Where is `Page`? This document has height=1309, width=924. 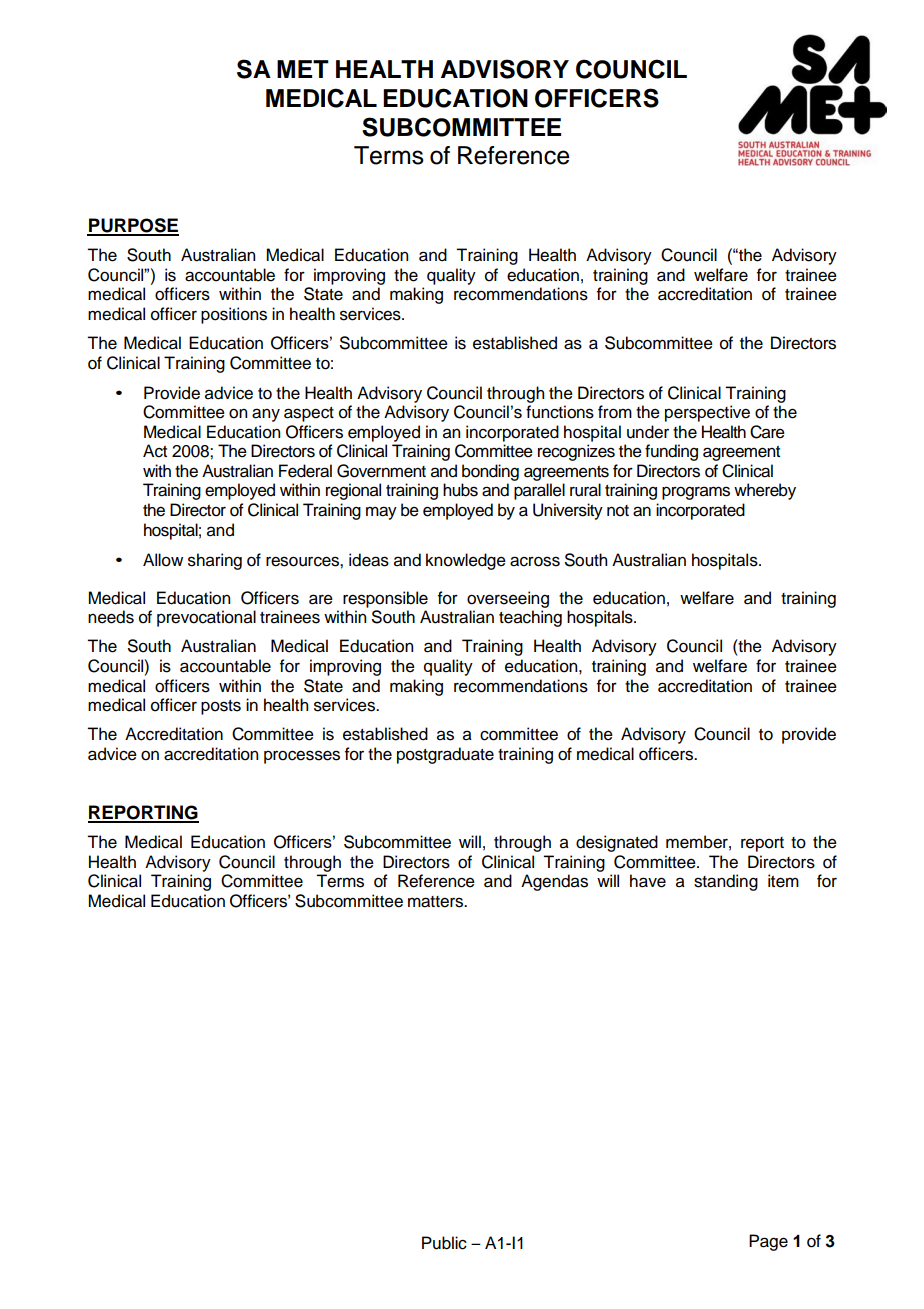
Page is located at coordinates (768, 1242).
